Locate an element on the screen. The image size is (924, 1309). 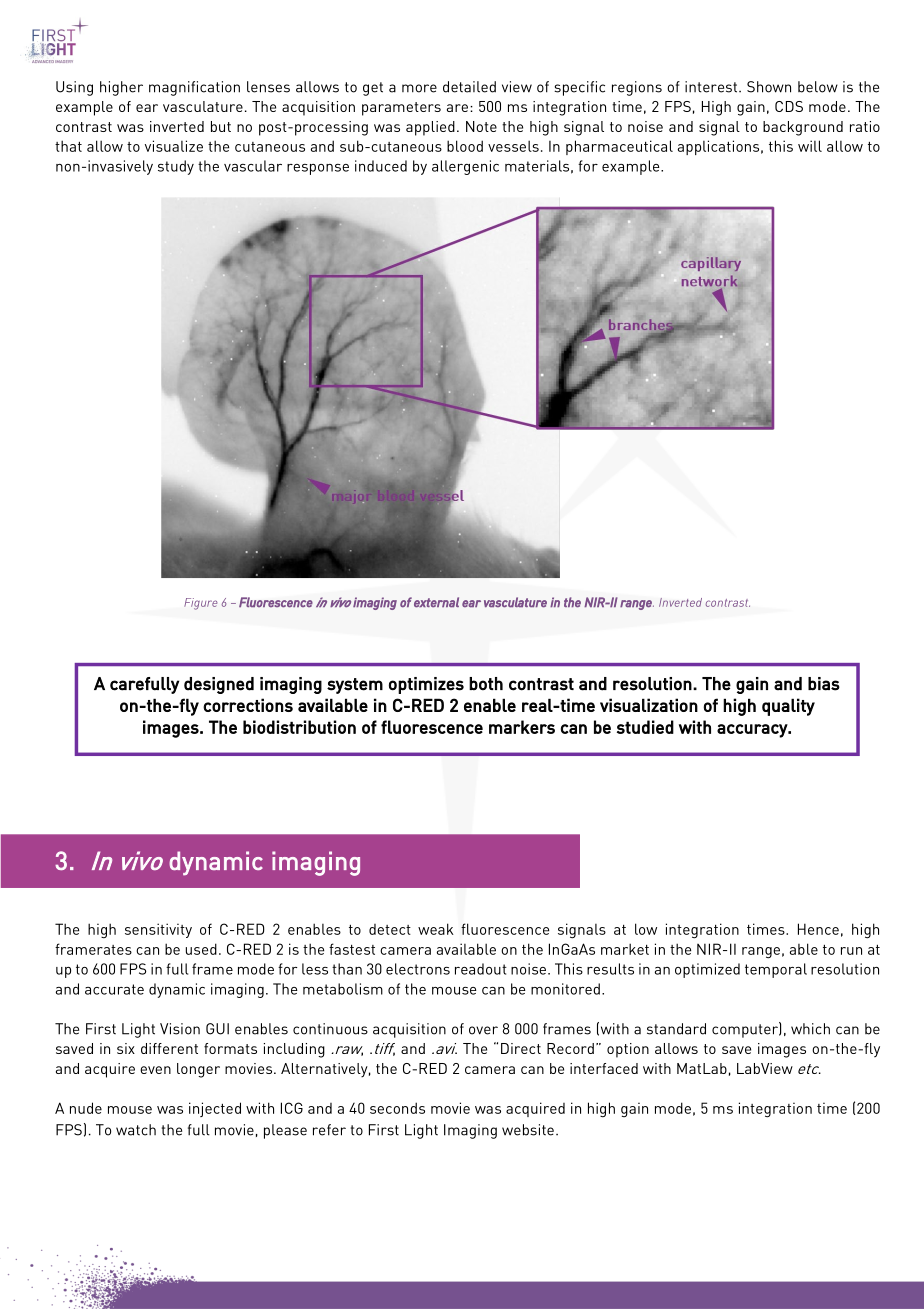
Note is located at coordinates (481, 126).
